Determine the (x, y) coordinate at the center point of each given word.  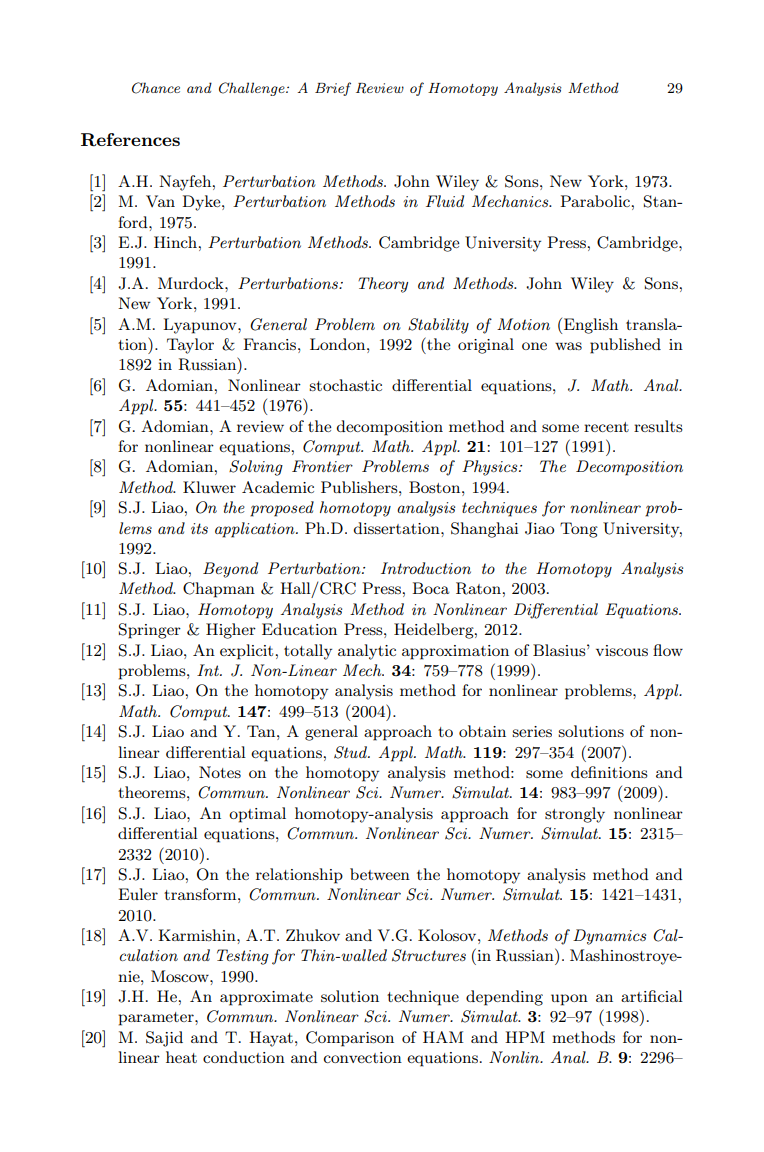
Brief (333, 89)
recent (606, 427)
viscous (622, 650)
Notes (220, 772)
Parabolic (595, 201)
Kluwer (209, 487)
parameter (157, 1019)
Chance (156, 88)
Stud (351, 752)
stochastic (345, 385)
